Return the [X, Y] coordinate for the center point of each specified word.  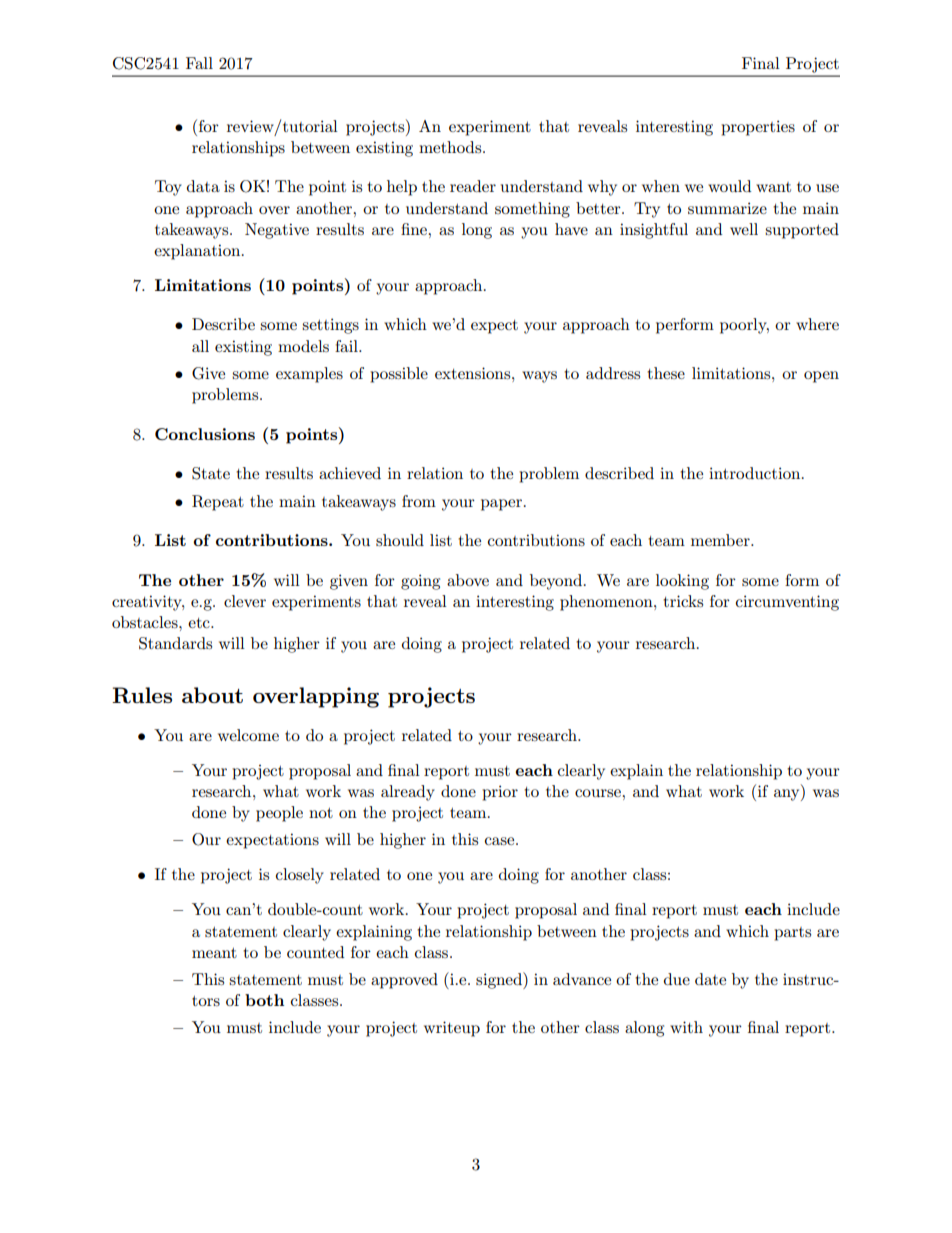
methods [451, 147]
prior [500, 793]
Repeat [218, 503]
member [721, 540]
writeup [452, 1029]
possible [399, 375]
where [817, 324]
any [788, 795]
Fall [199, 63]
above [468, 580]
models [303, 346]
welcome [248, 735]
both [264, 1000]
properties [758, 128]
